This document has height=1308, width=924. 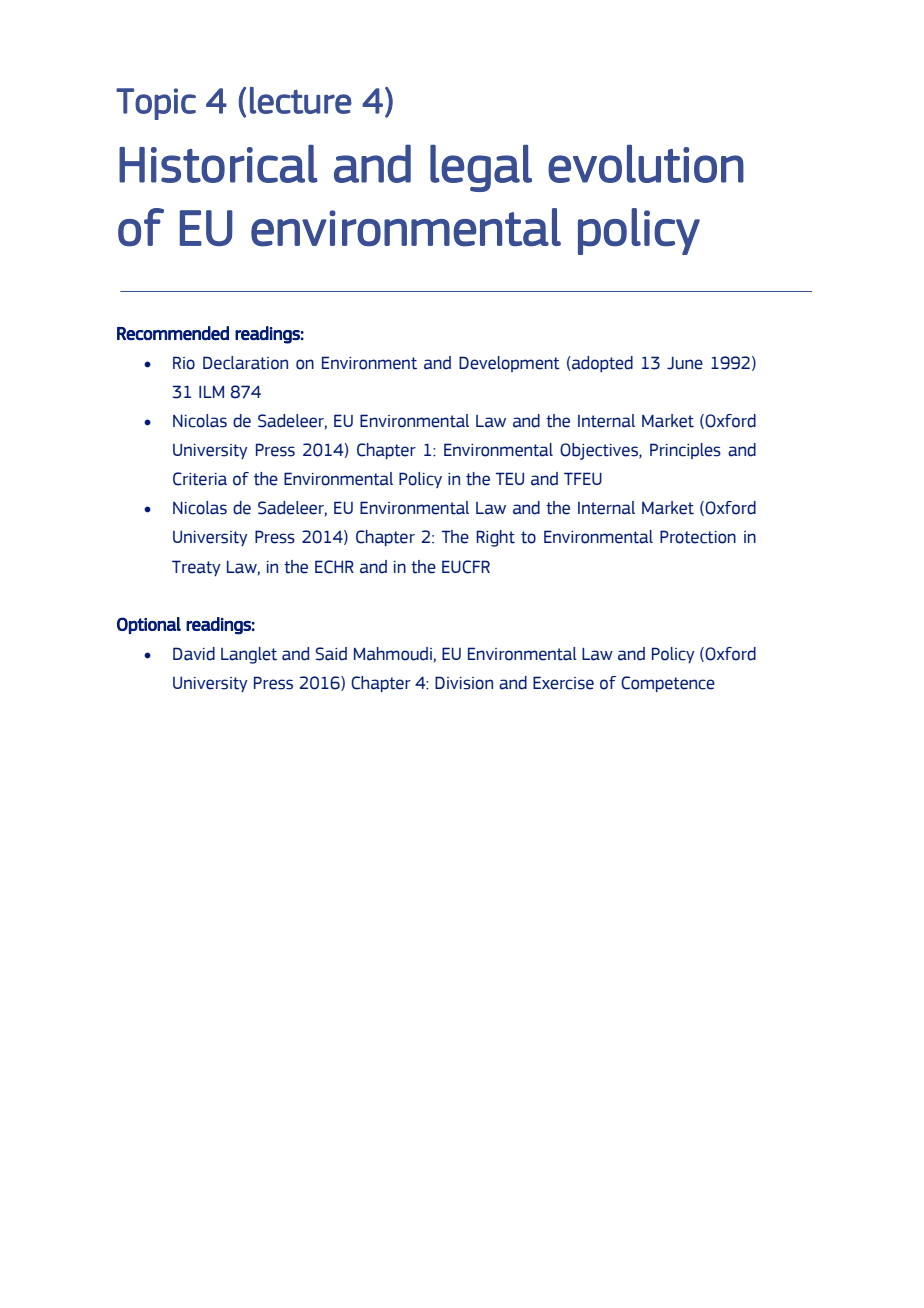 What do you see at coordinates (196, 568) in the document?
I see `Treaty` at bounding box center [196, 568].
